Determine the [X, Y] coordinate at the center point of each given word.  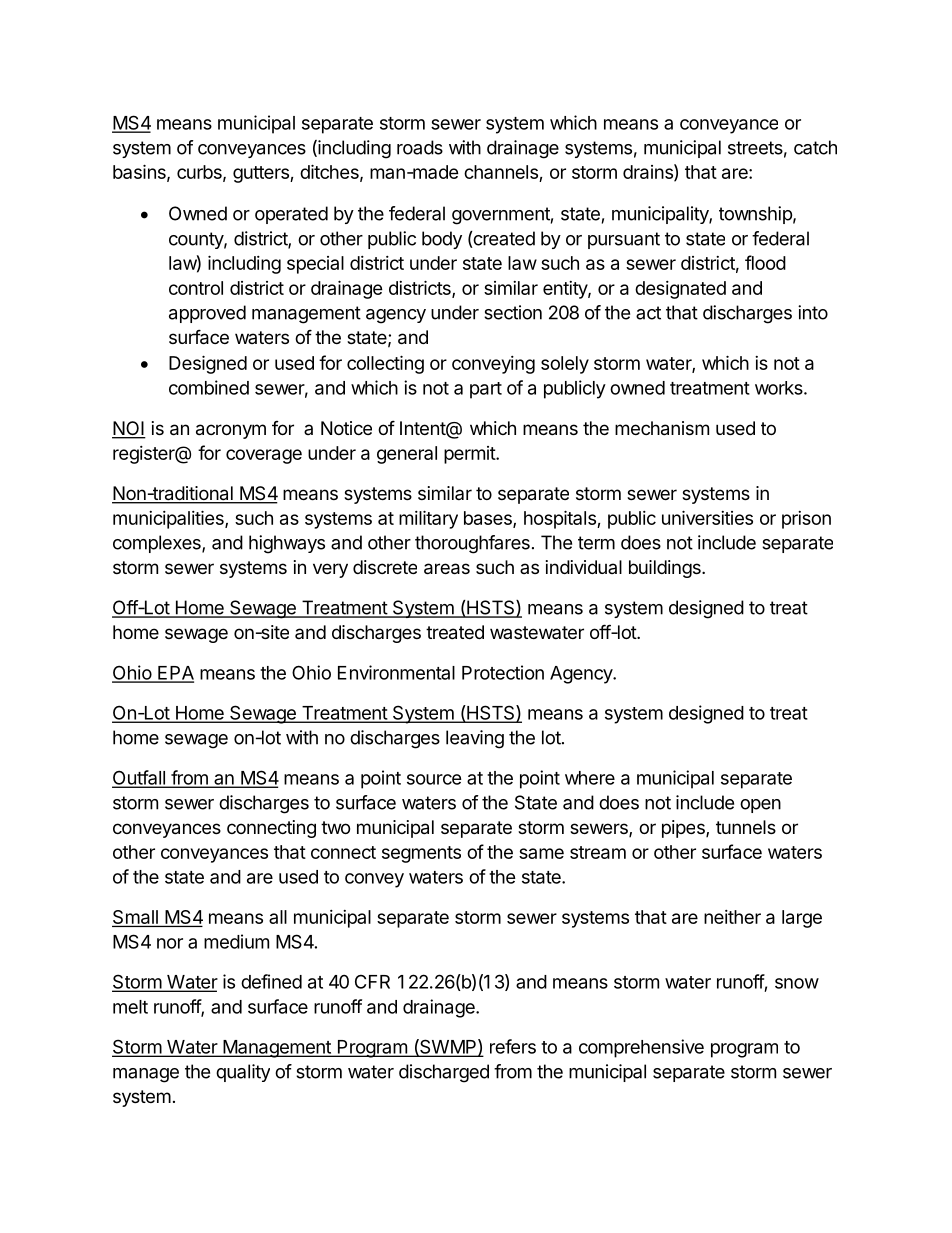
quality [243, 1073]
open [760, 806]
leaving [475, 739]
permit [470, 455]
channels [502, 173]
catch [815, 147]
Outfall [139, 778]
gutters [262, 174]
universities [707, 517]
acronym [231, 431]
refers [513, 1046]
